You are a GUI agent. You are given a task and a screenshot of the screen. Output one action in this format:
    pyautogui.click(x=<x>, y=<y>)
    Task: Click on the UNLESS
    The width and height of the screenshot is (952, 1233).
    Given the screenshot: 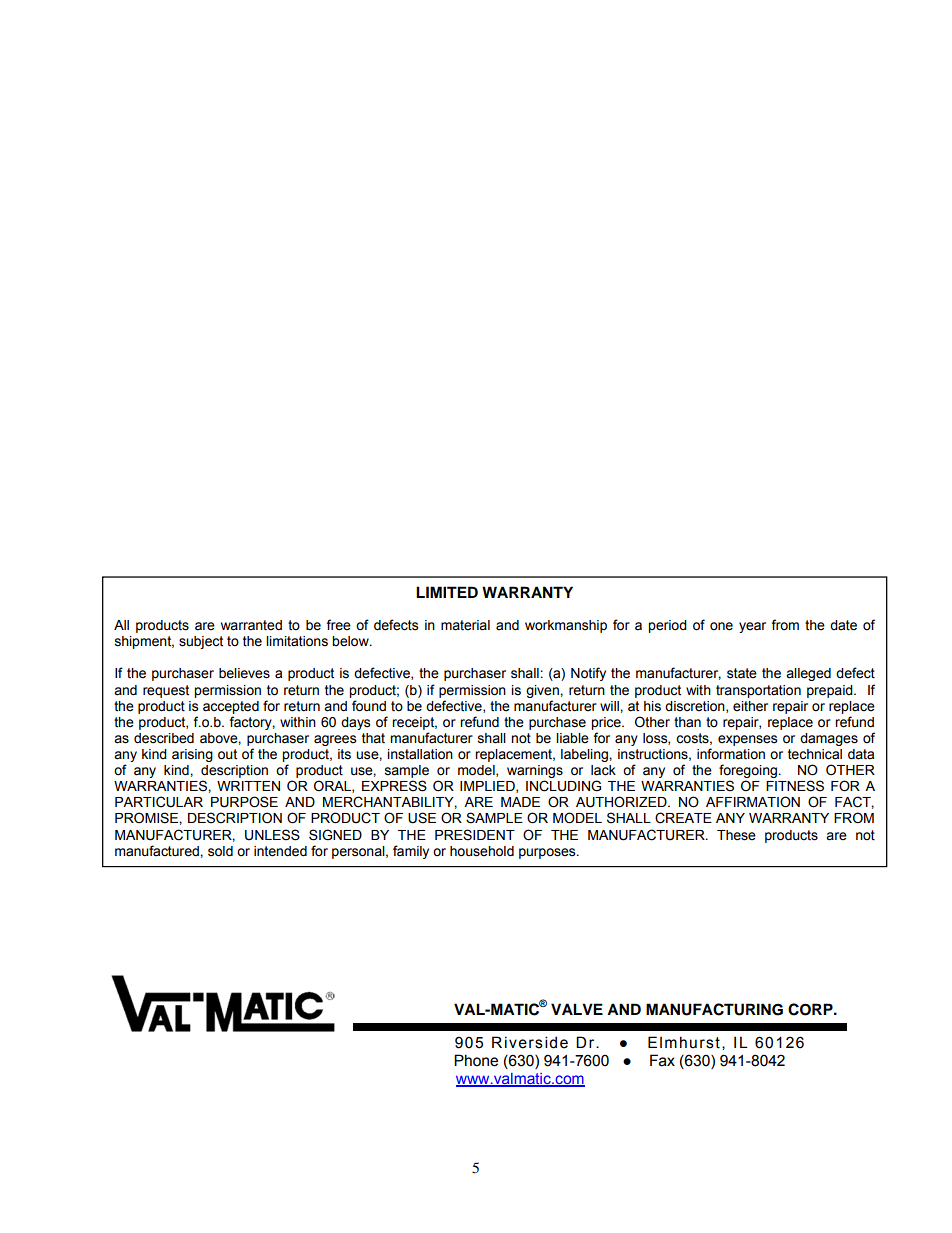 What is the action you would take?
    pyautogui.click(x=272, y=835)
